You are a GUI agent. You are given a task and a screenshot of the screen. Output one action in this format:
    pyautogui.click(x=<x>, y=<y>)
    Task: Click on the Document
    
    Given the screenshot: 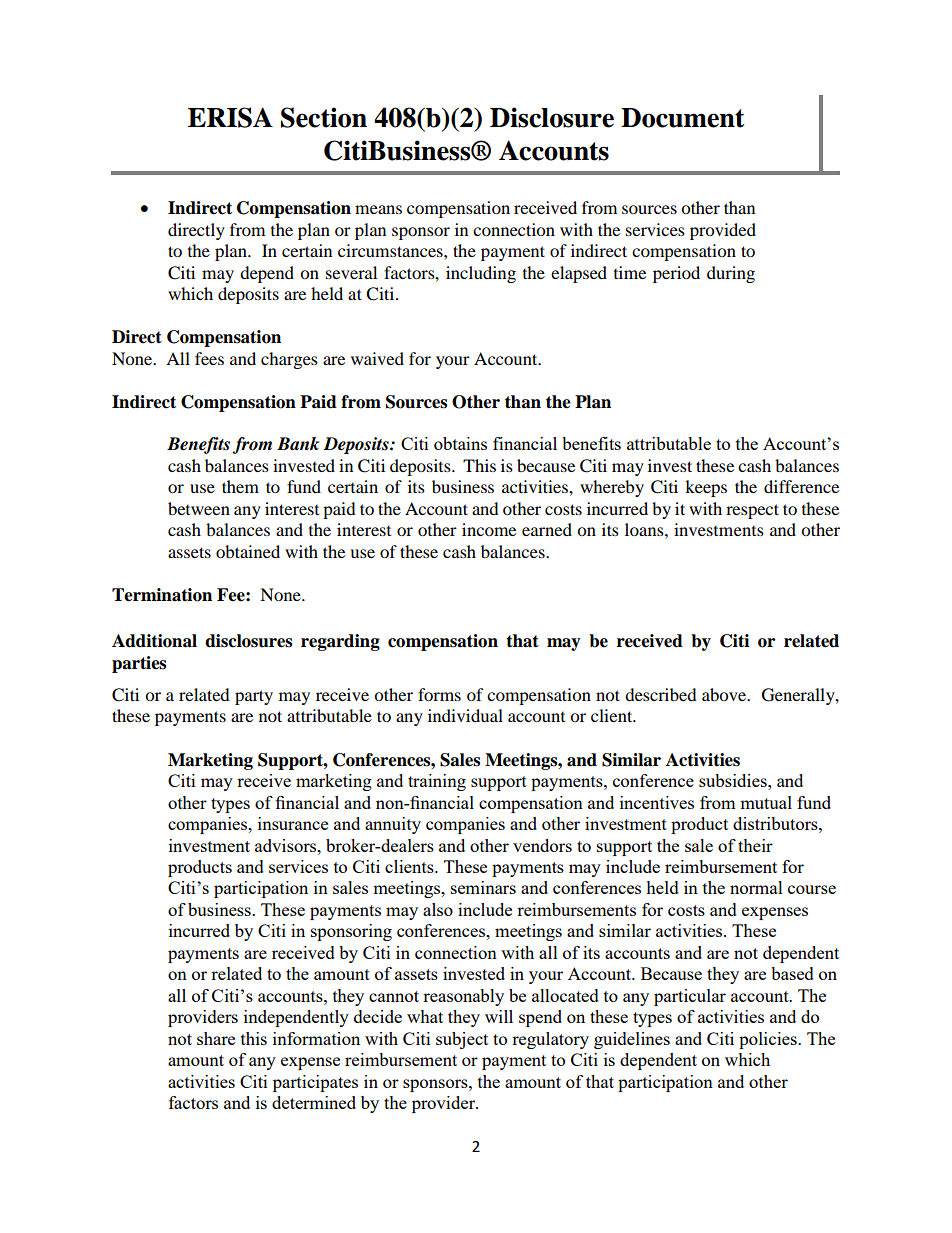 What is the action you would take?
    pyautogui.click(x=683, y=118)
